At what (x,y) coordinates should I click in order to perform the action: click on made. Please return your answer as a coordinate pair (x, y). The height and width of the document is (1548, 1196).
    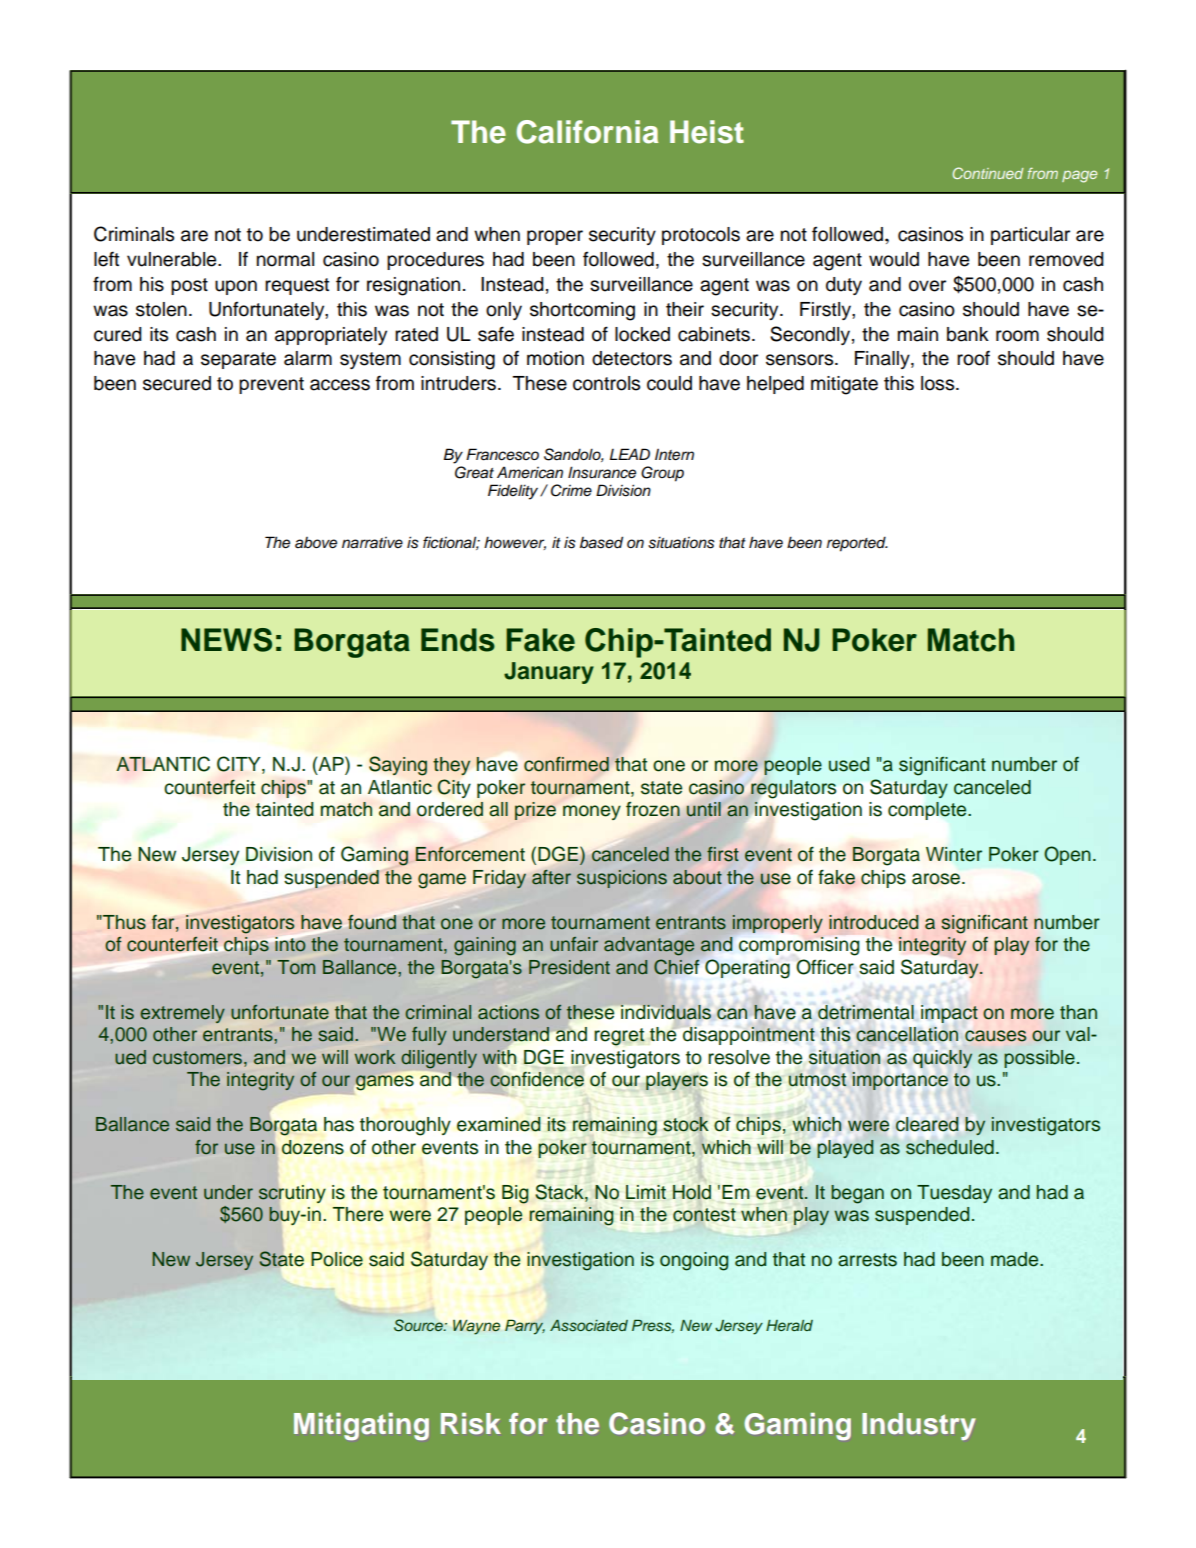
    Looking at the image, I should click on (1016, 1259).
